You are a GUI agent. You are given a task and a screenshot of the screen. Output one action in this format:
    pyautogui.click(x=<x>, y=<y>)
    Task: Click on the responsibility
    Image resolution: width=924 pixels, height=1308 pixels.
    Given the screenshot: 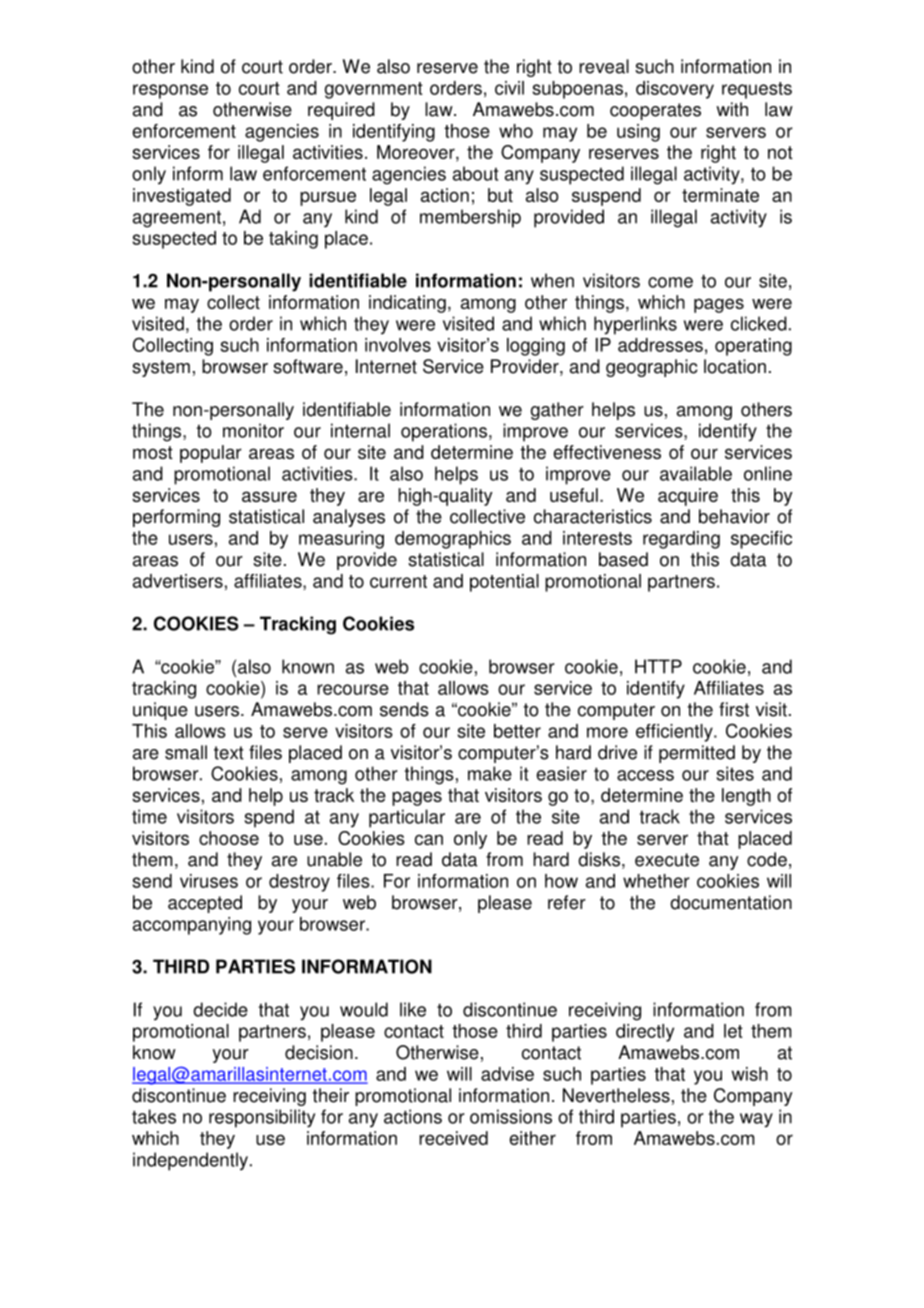 What is the action you would take?
    pyautogui.click(x=262, y=1118)
